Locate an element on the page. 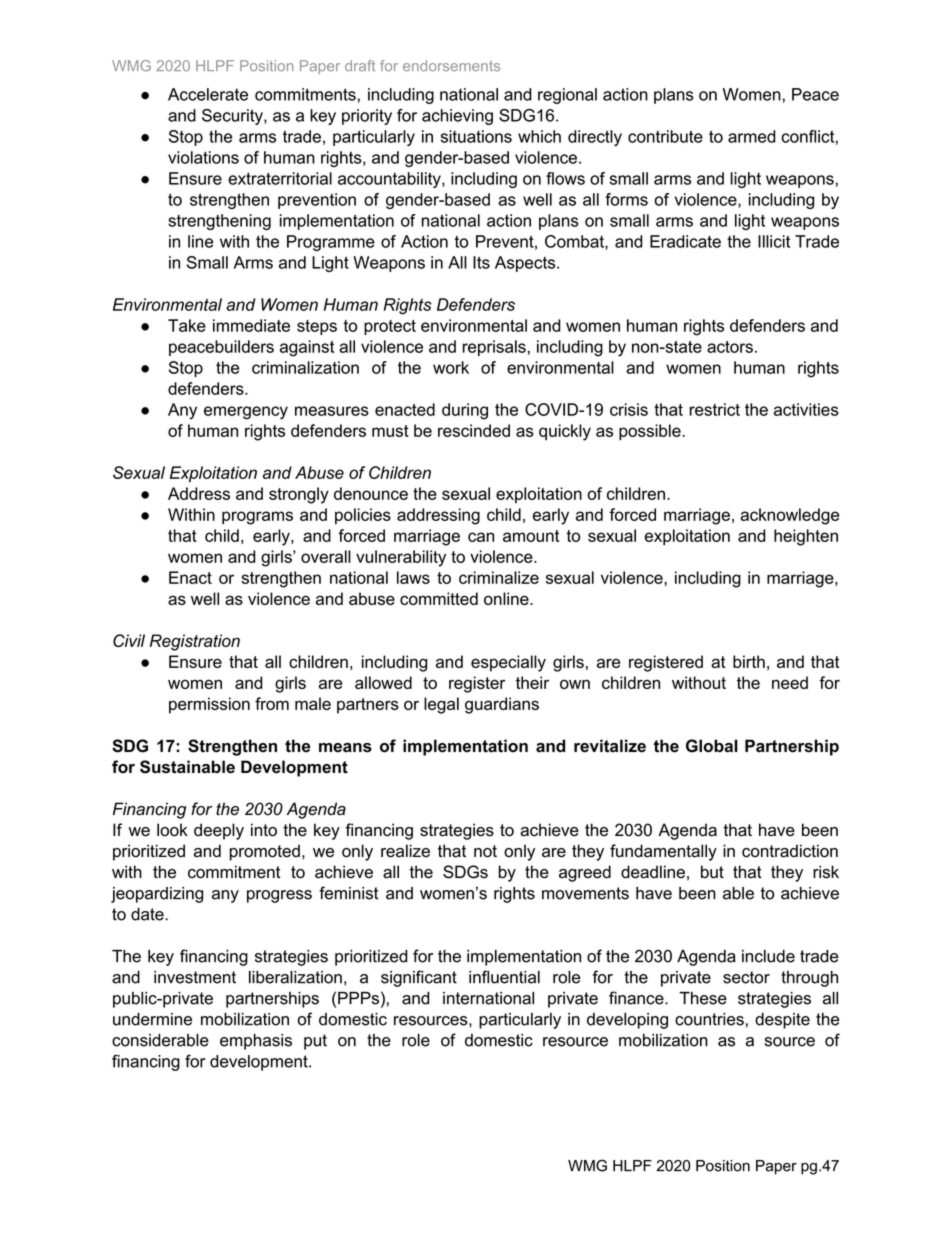 The image size is (952, 1233). criminalize is located at coordinates (499, 577).
